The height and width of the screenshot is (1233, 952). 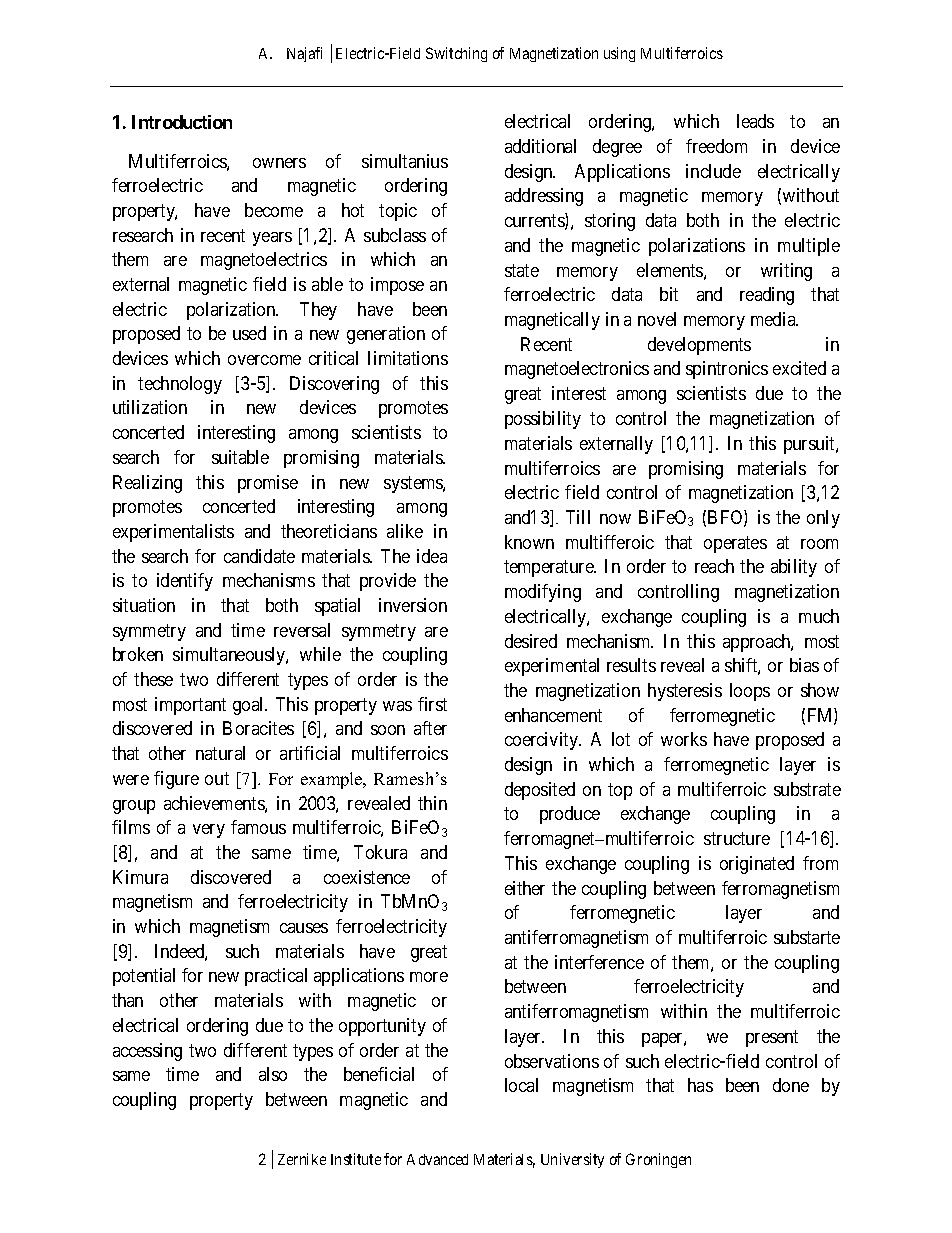 I want to click on Introduction, so click(x=182, y=122).
